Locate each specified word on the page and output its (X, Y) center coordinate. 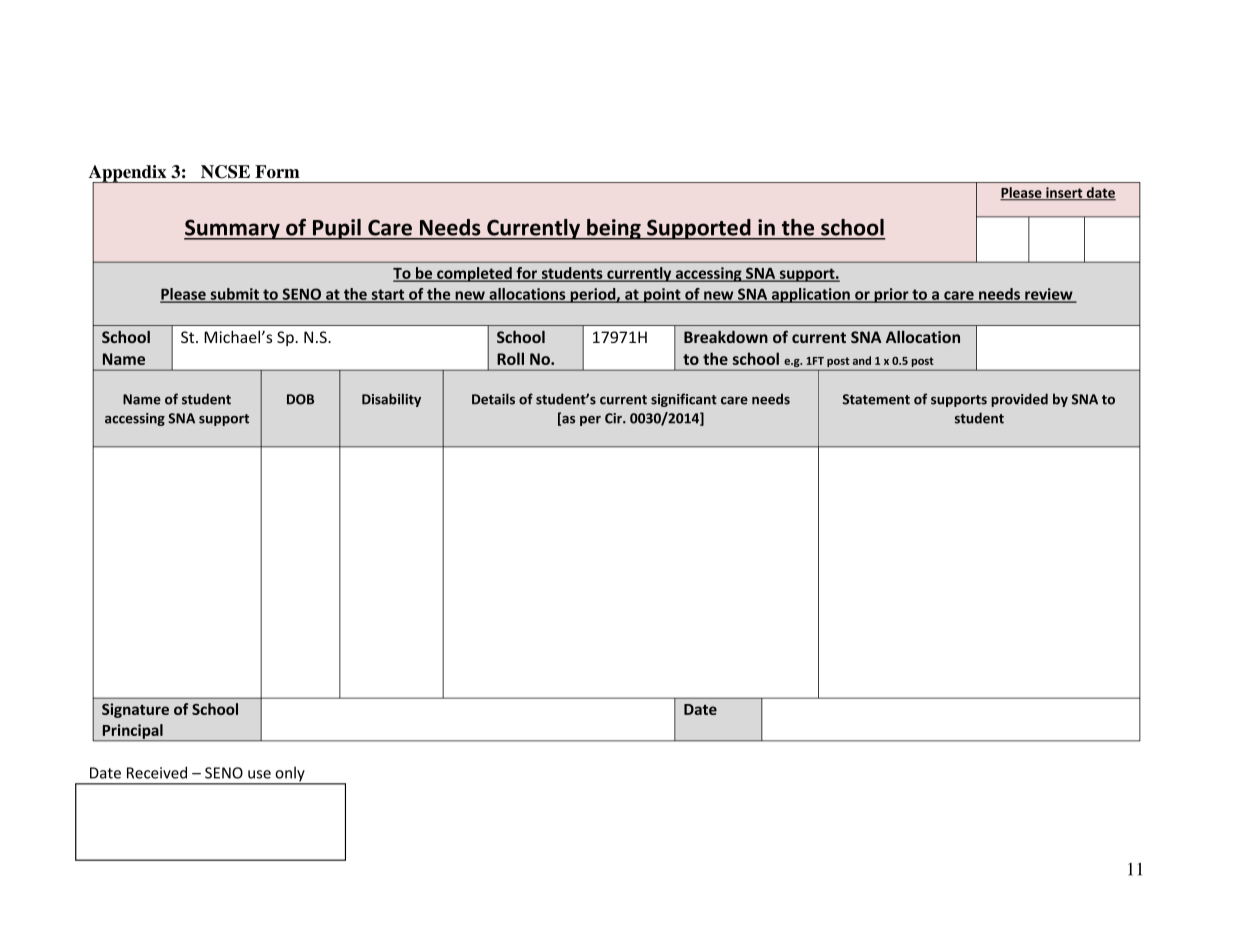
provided (1019, 400)
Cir (614, 418)
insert (1064, 193)
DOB (300, 399)
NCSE (225, 172)
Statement (876, 399)
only (290, 775)
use (259, 774)
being (614, 229)
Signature (135, 710)
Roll (510, 358)
